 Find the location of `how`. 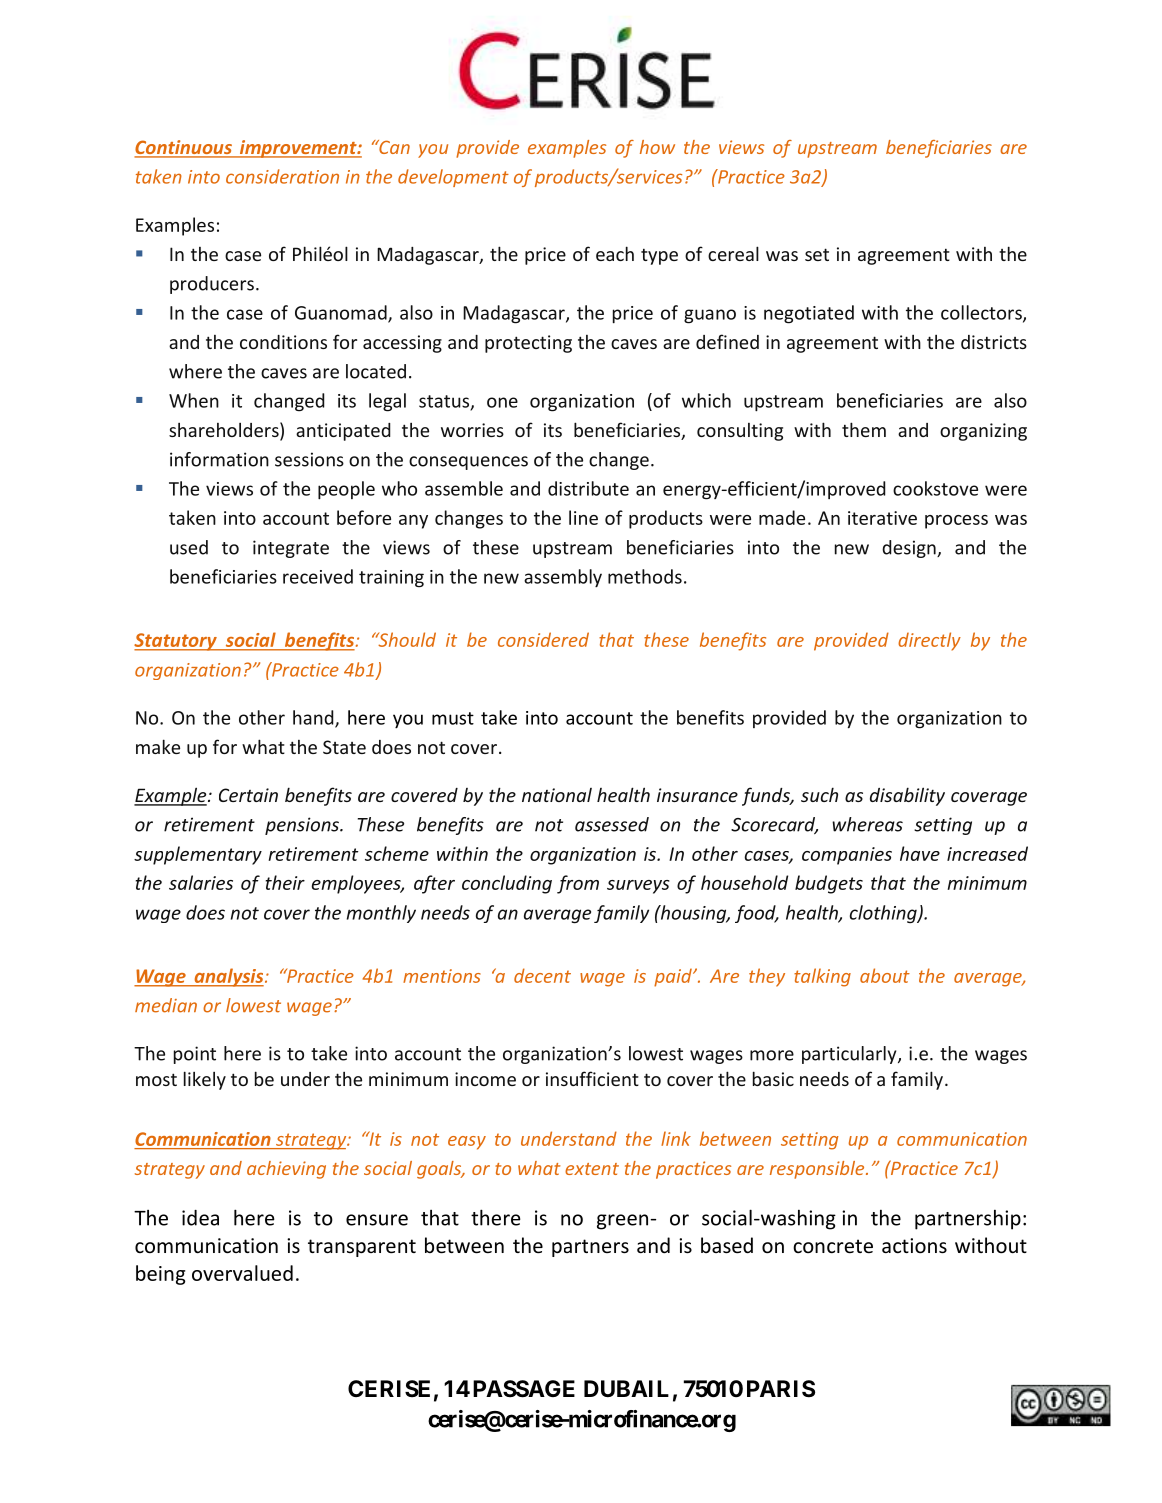

how is located at coordinates (657, 147).
